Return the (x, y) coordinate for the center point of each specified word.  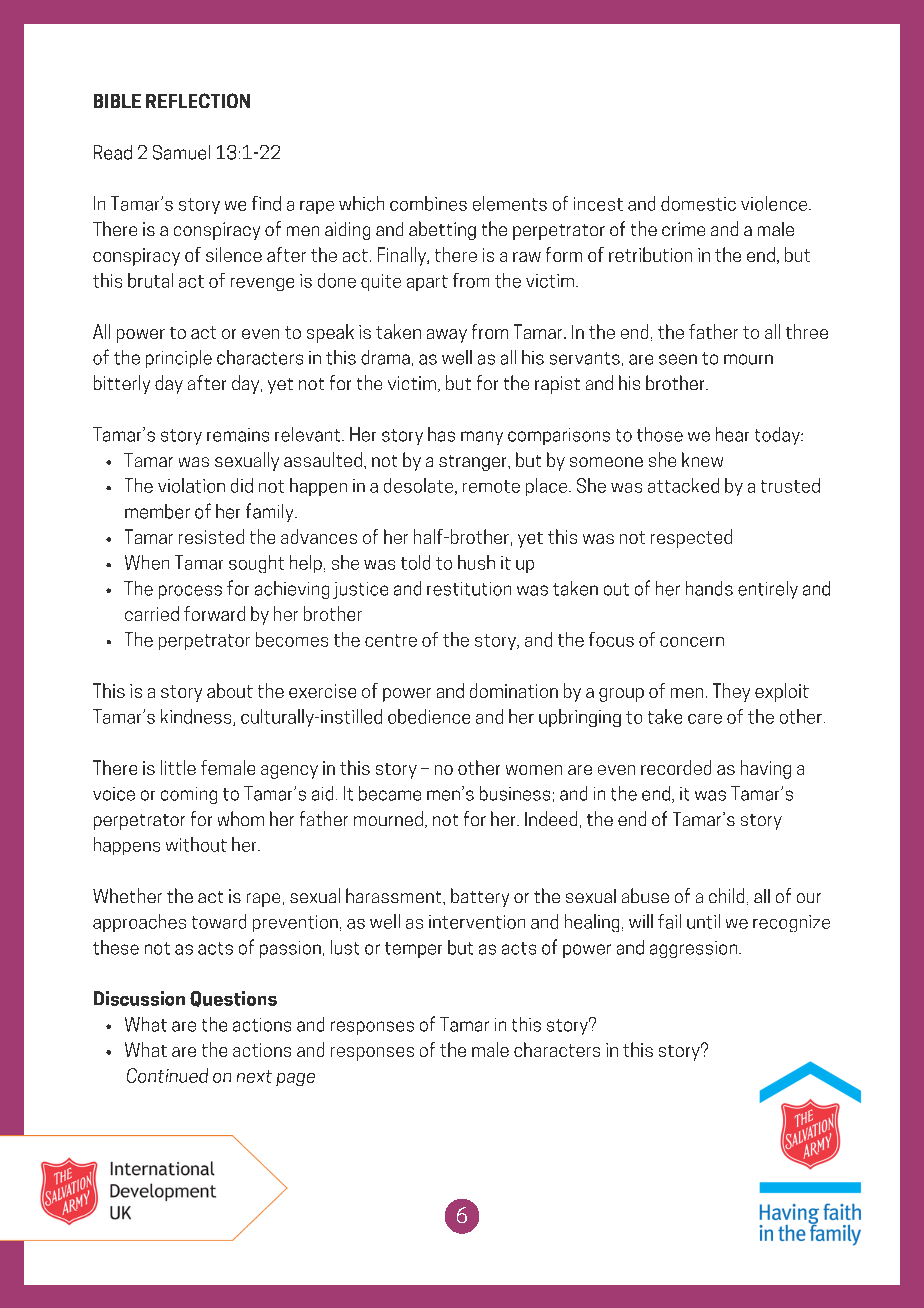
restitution (469, 589)
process (190, 592)
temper (413, 950)
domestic (698, 203)
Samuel (181, 152)
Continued (167, 1075)
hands (709, 588)
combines (428, 203)
